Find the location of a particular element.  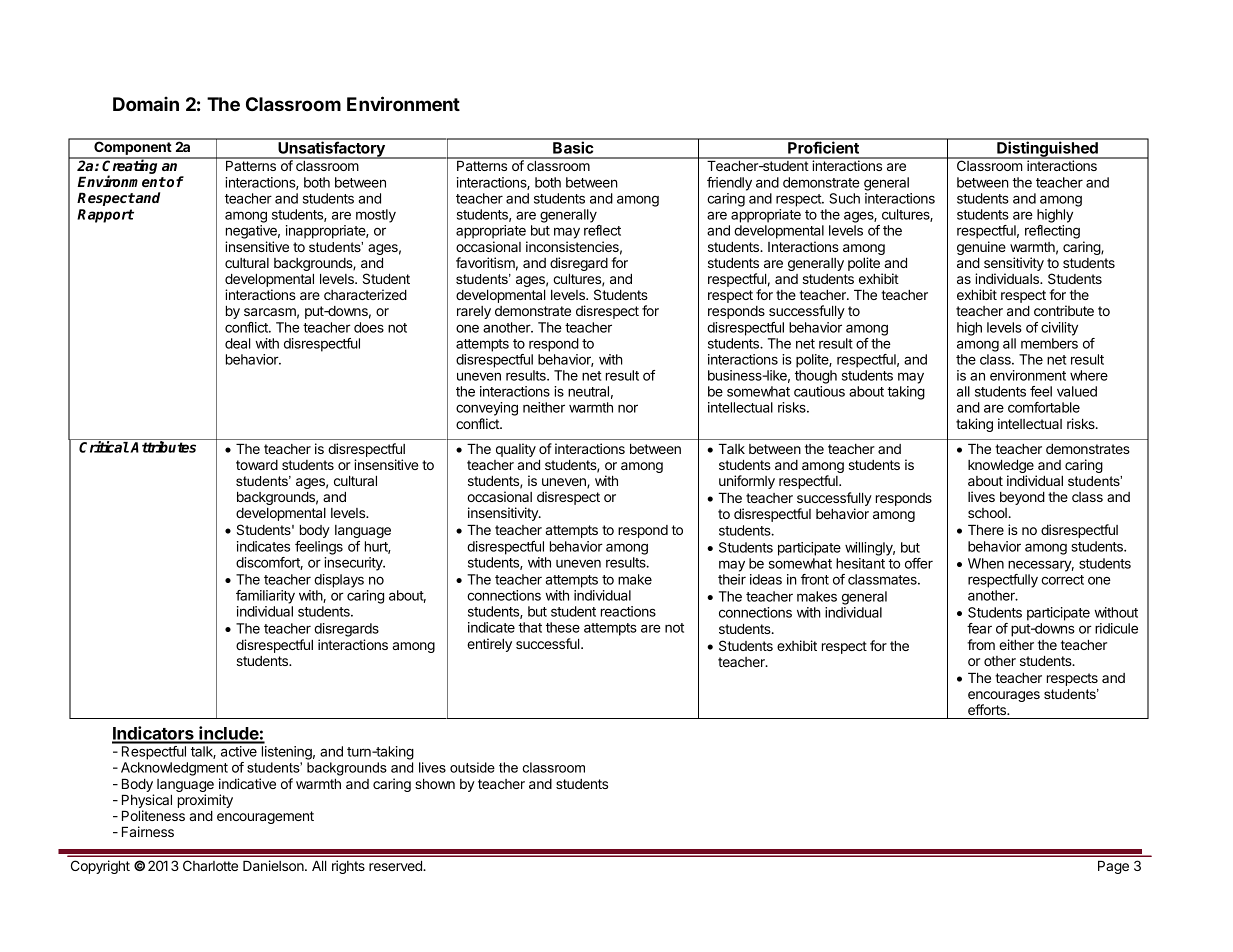

contribute is located at coordinates (1064, 310).
